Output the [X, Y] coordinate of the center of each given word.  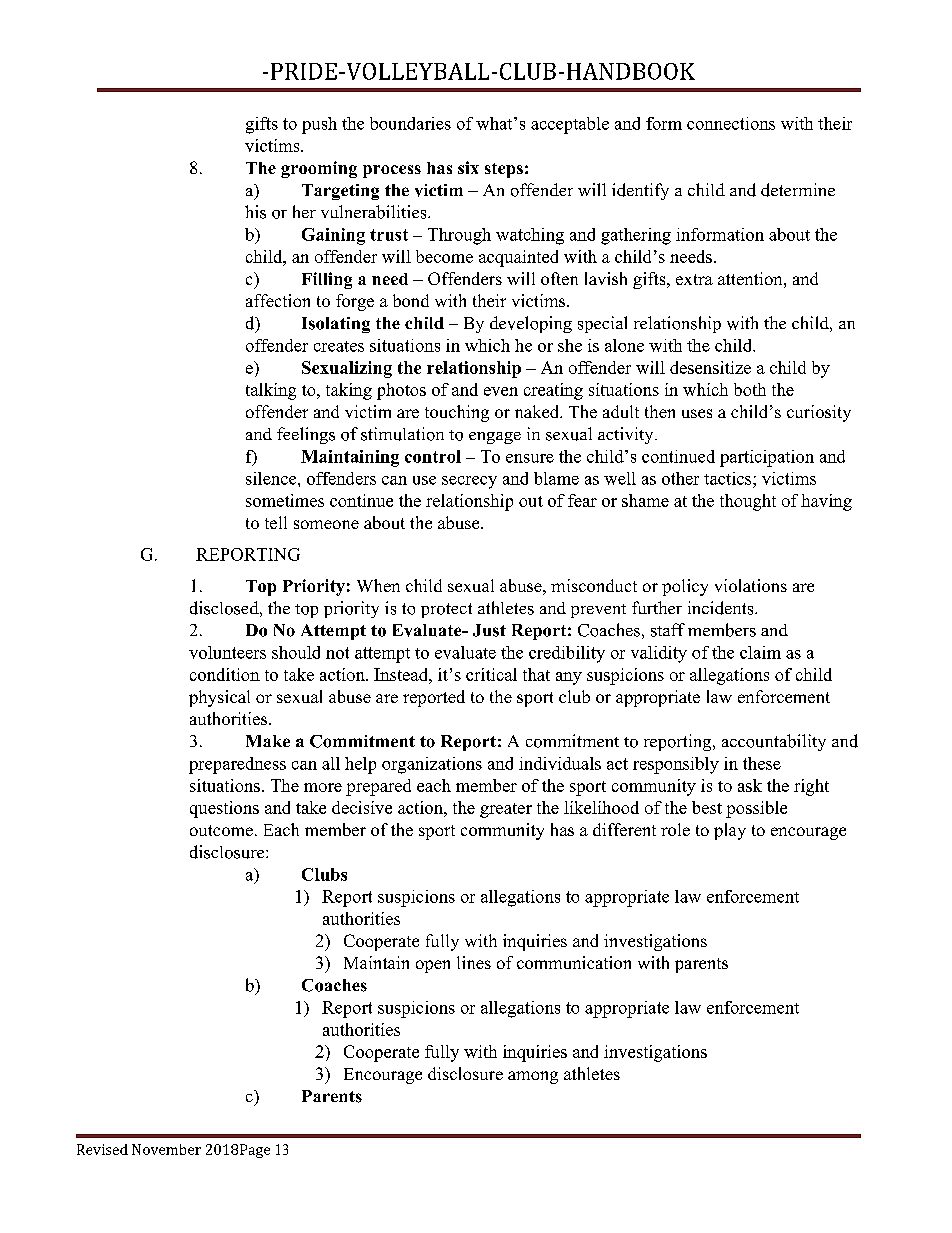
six [468, 167]
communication [574, 962]
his [255, 212]
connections [731, 123]
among [533, 1077]
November [166, 1149]
